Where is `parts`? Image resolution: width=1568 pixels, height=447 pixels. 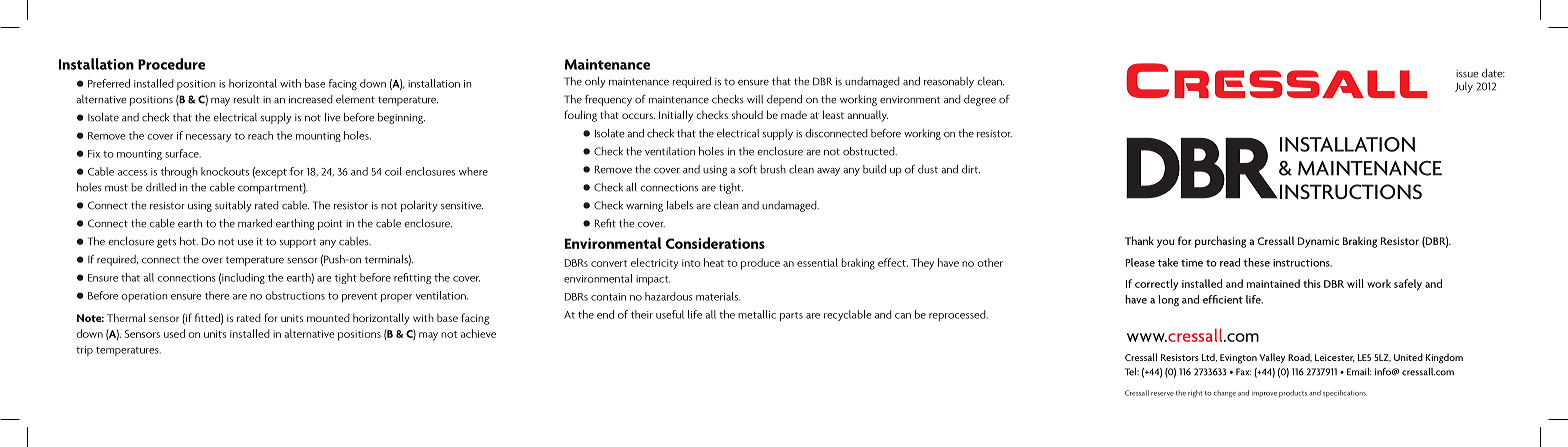 parts is located at coordinates (791, 316).
